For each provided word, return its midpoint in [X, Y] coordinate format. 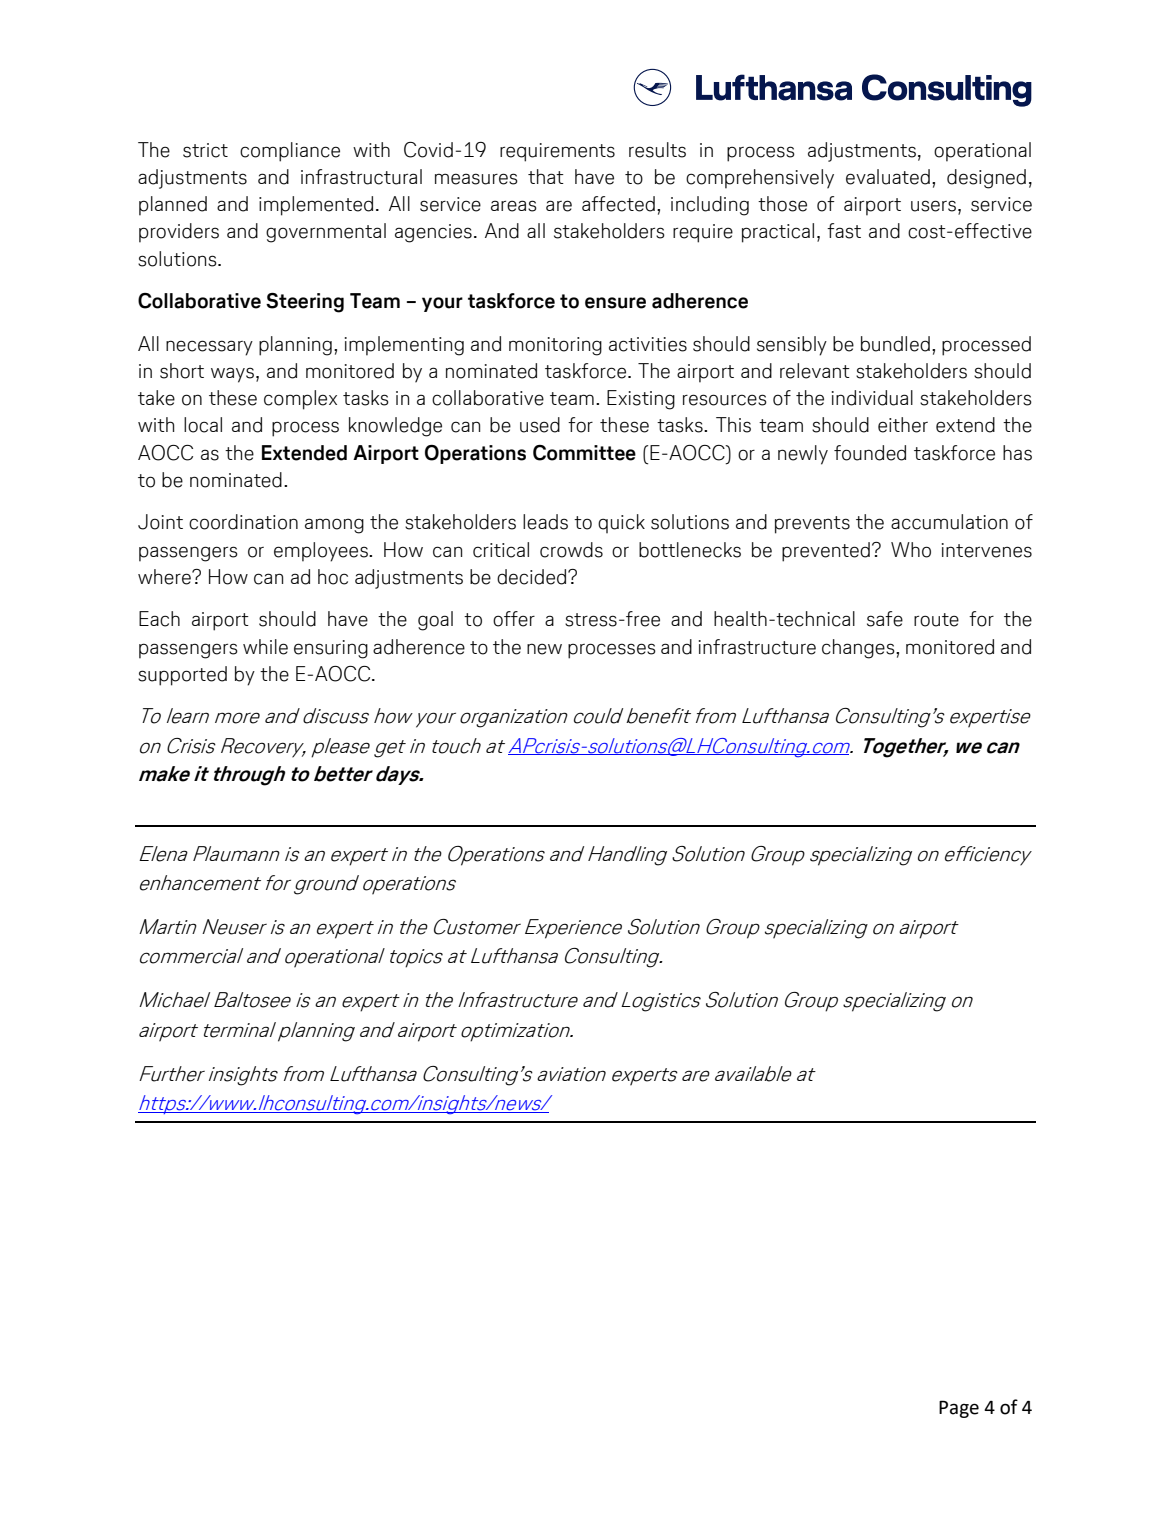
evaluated [888, 177]
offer [514, 619]
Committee [584, 453]
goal [435, 621]
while [265, 647]
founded [870, 453]
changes [859, 649]
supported [182, 676]
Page [959, 1409]
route [936, 620]
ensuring [331, 649]
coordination [243, 522]
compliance [290, 152]
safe [885, 619]
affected [618, 204]
